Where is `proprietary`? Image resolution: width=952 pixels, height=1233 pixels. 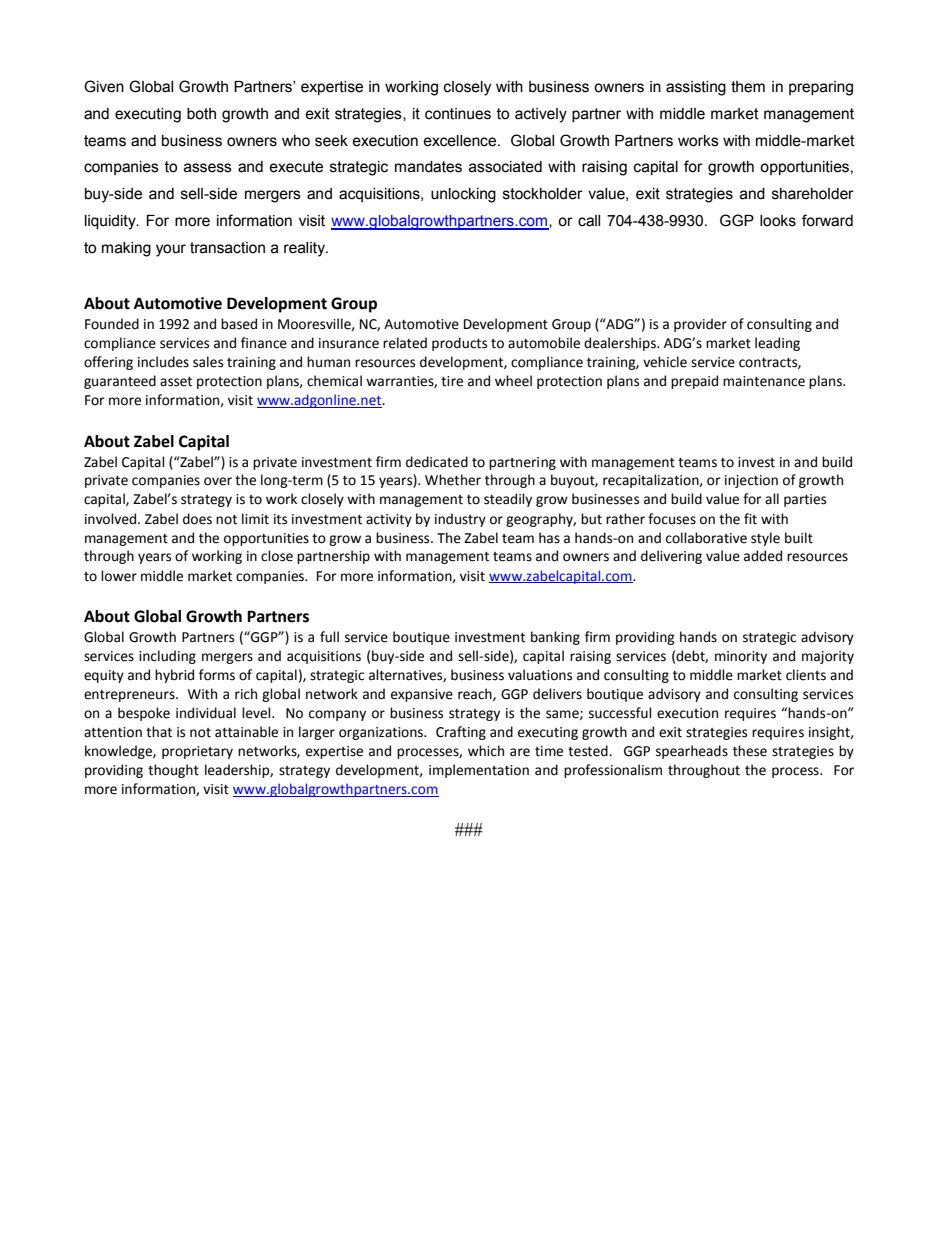 proprietary is located at coordinates (197, 752).
